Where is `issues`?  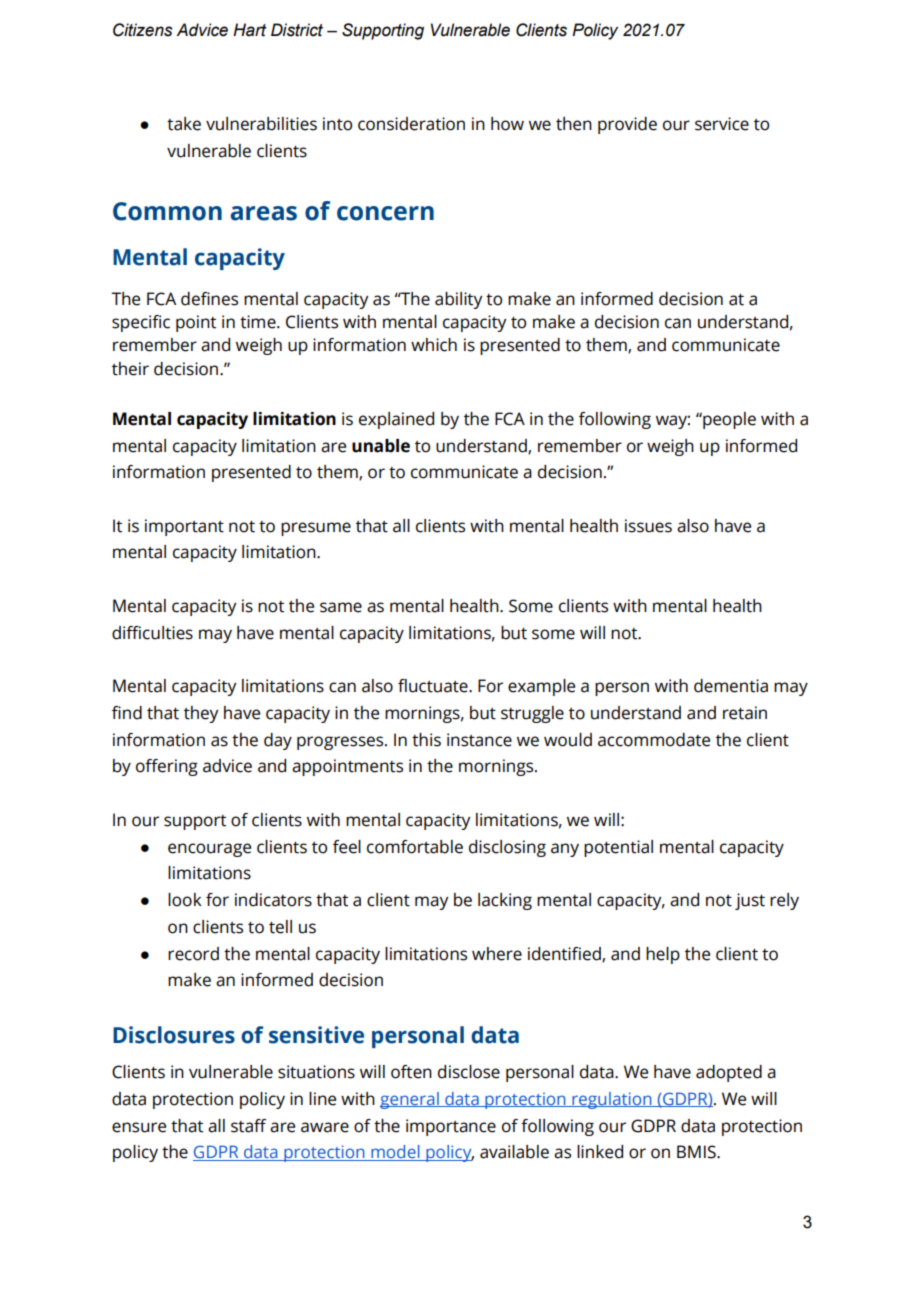
issues is located at coordinates (648, 526).
